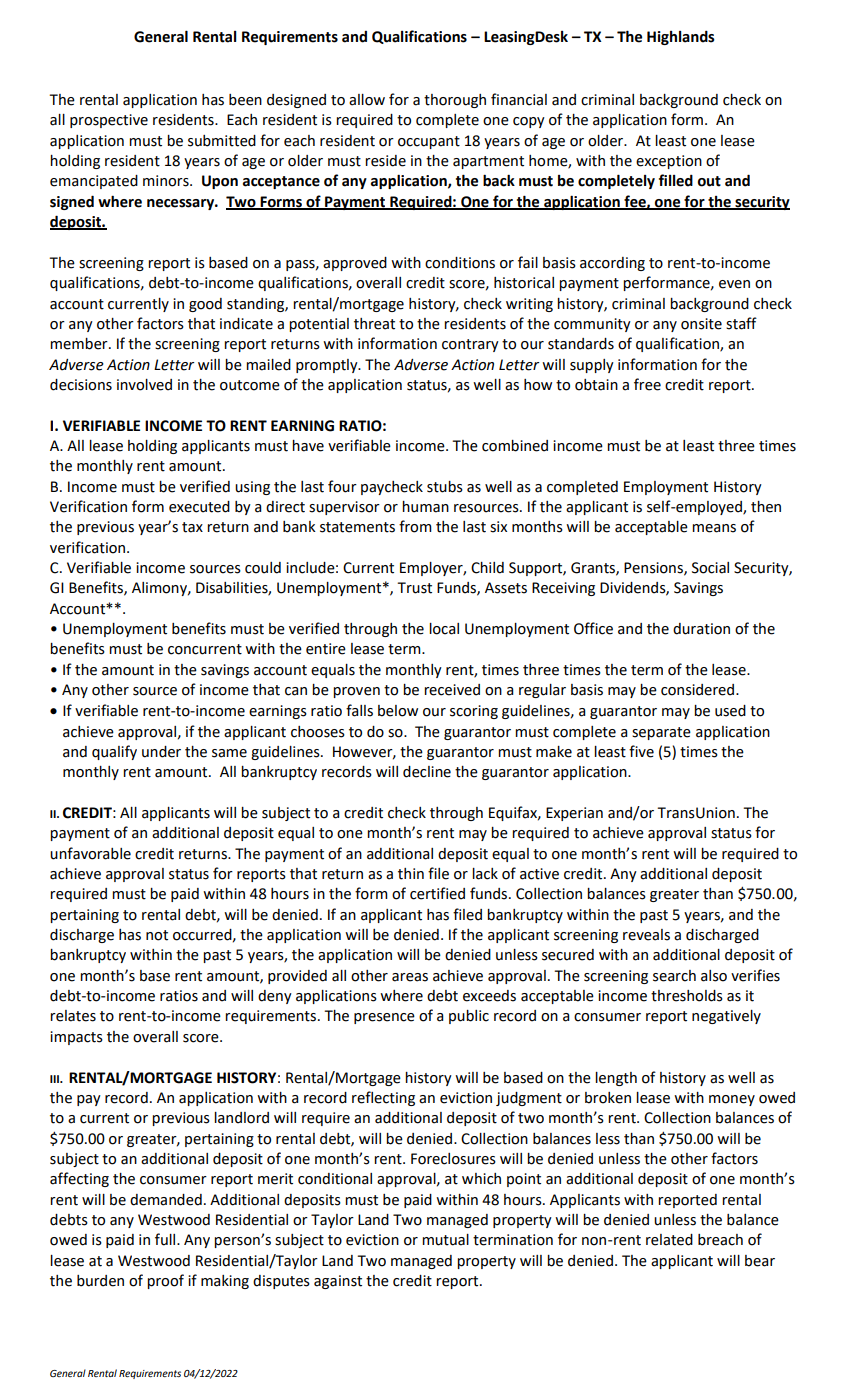 This image has height=1400, width=849. Describe the element at coordinates (445, 1240) in the image. I see `mutual` at that location.
